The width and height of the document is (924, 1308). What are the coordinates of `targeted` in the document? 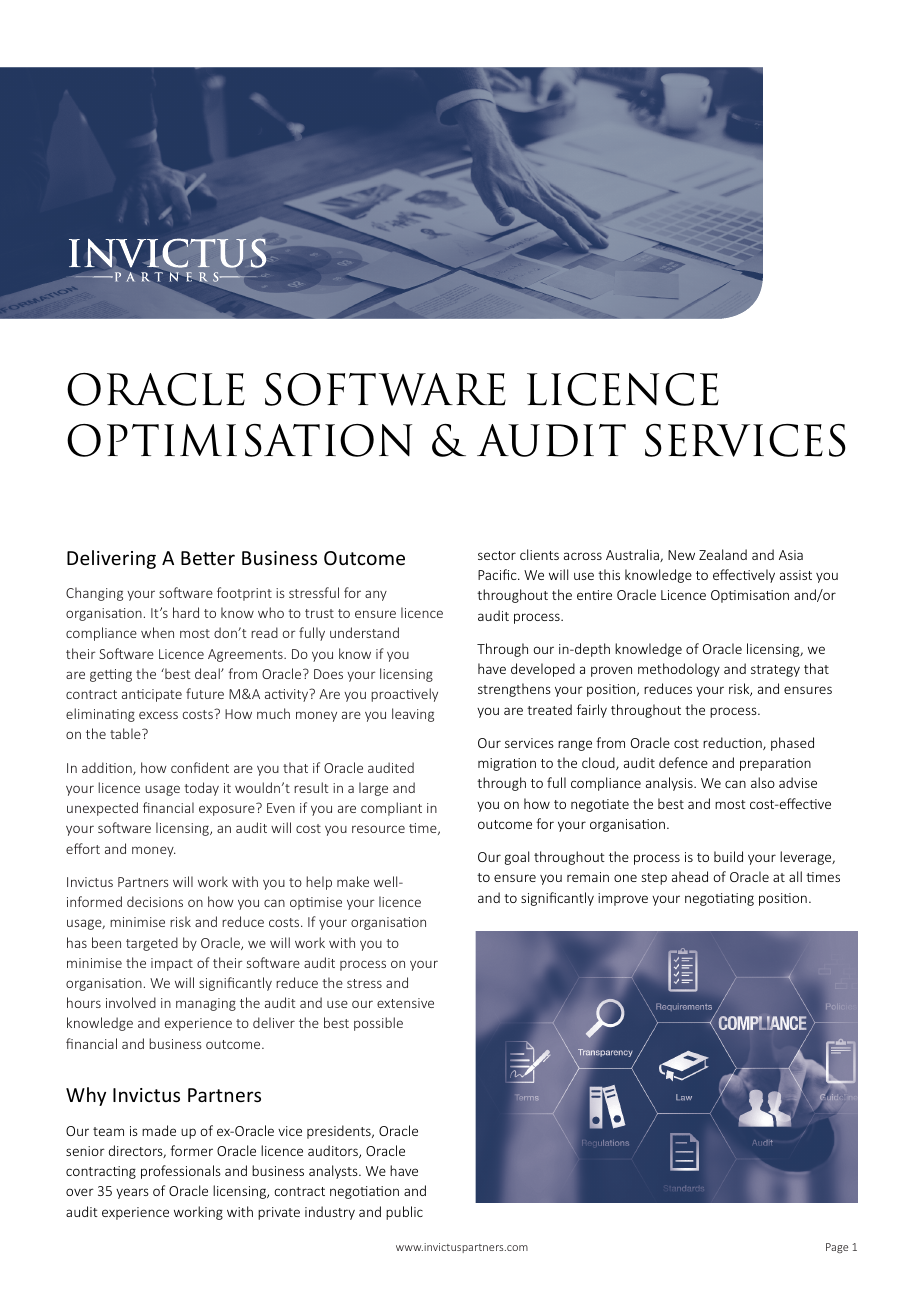 It's located at (152, 944).
